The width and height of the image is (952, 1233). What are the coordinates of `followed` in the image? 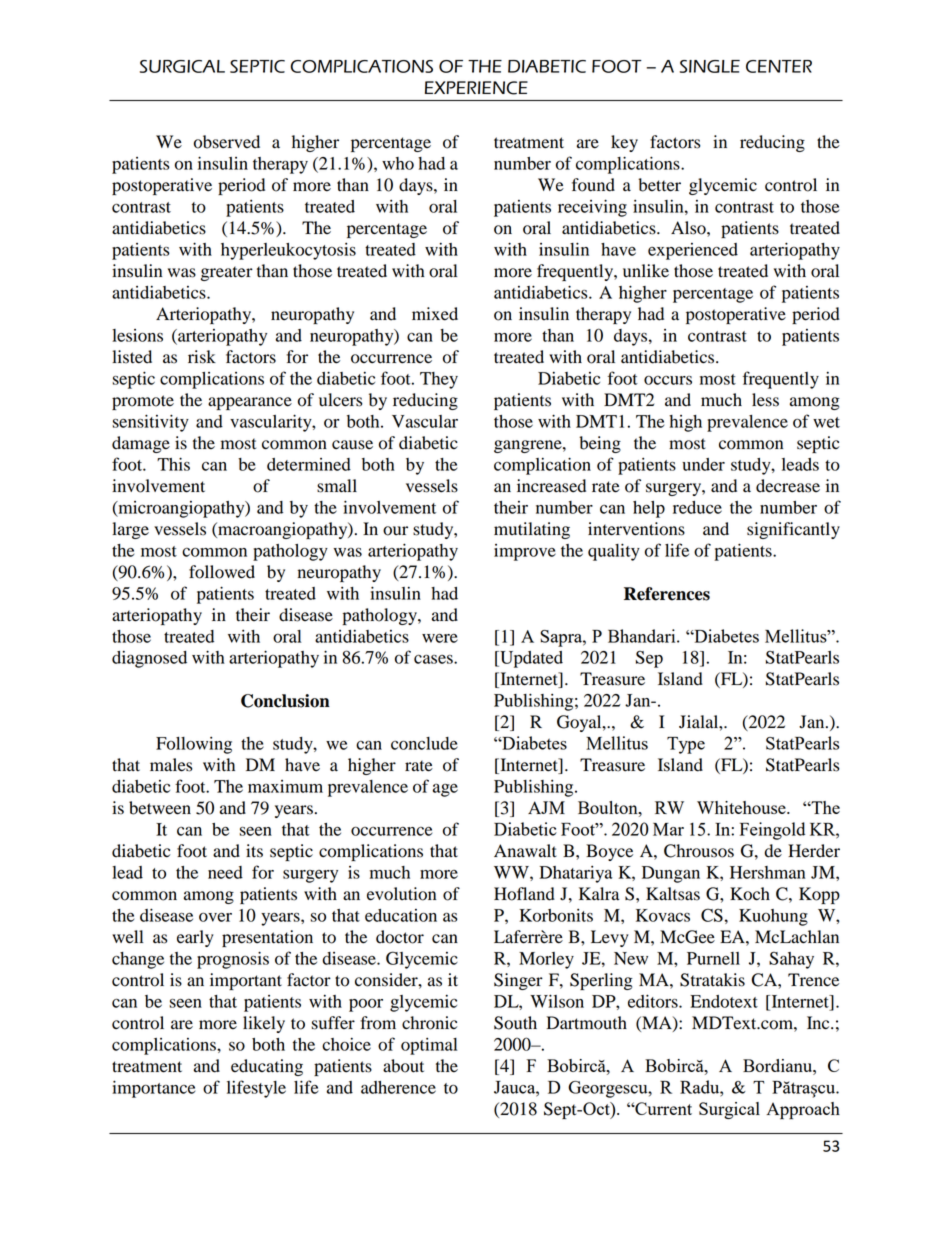 It's located at (222, 572).
